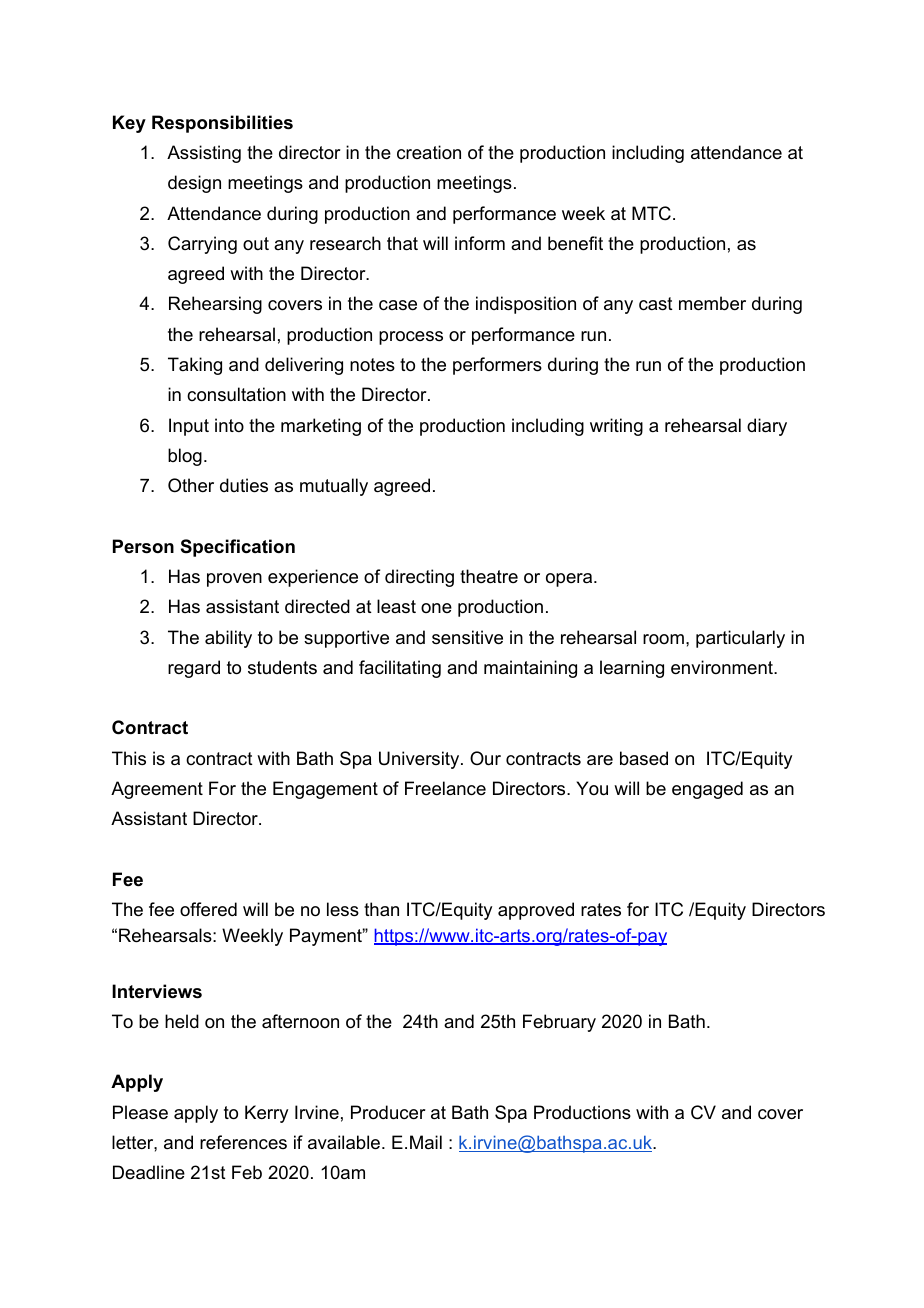 The height and width of the screenshot is (1308, 924). What do you see at coordinates (204, 154) in the screenshot?
I see `Assisting` at bounding box center [204, 154].
